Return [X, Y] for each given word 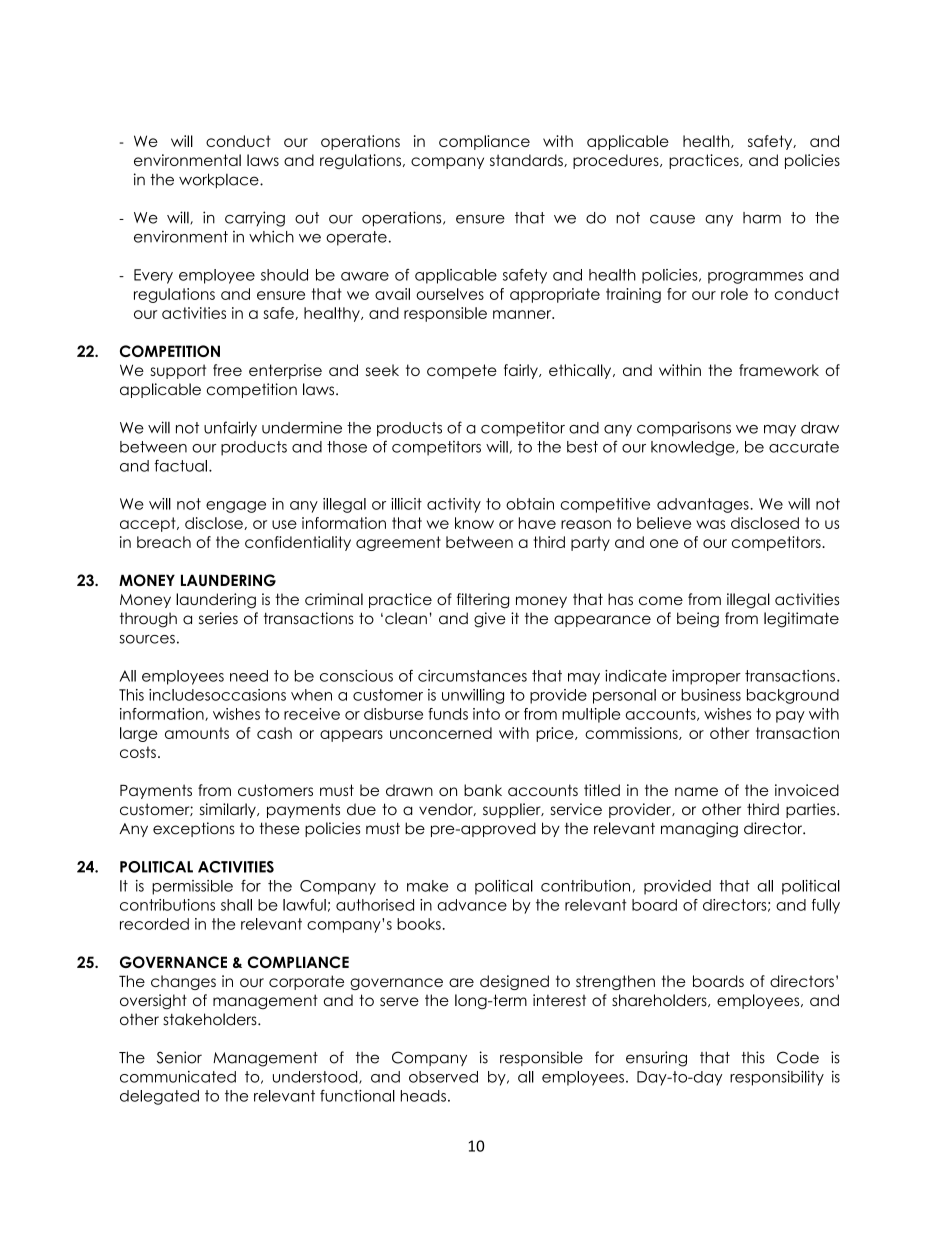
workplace [220, 180]
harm [762, 218]
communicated [178, 1077]
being [698, 620]
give [490, 620]
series [218, 618]
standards [527, 160]
